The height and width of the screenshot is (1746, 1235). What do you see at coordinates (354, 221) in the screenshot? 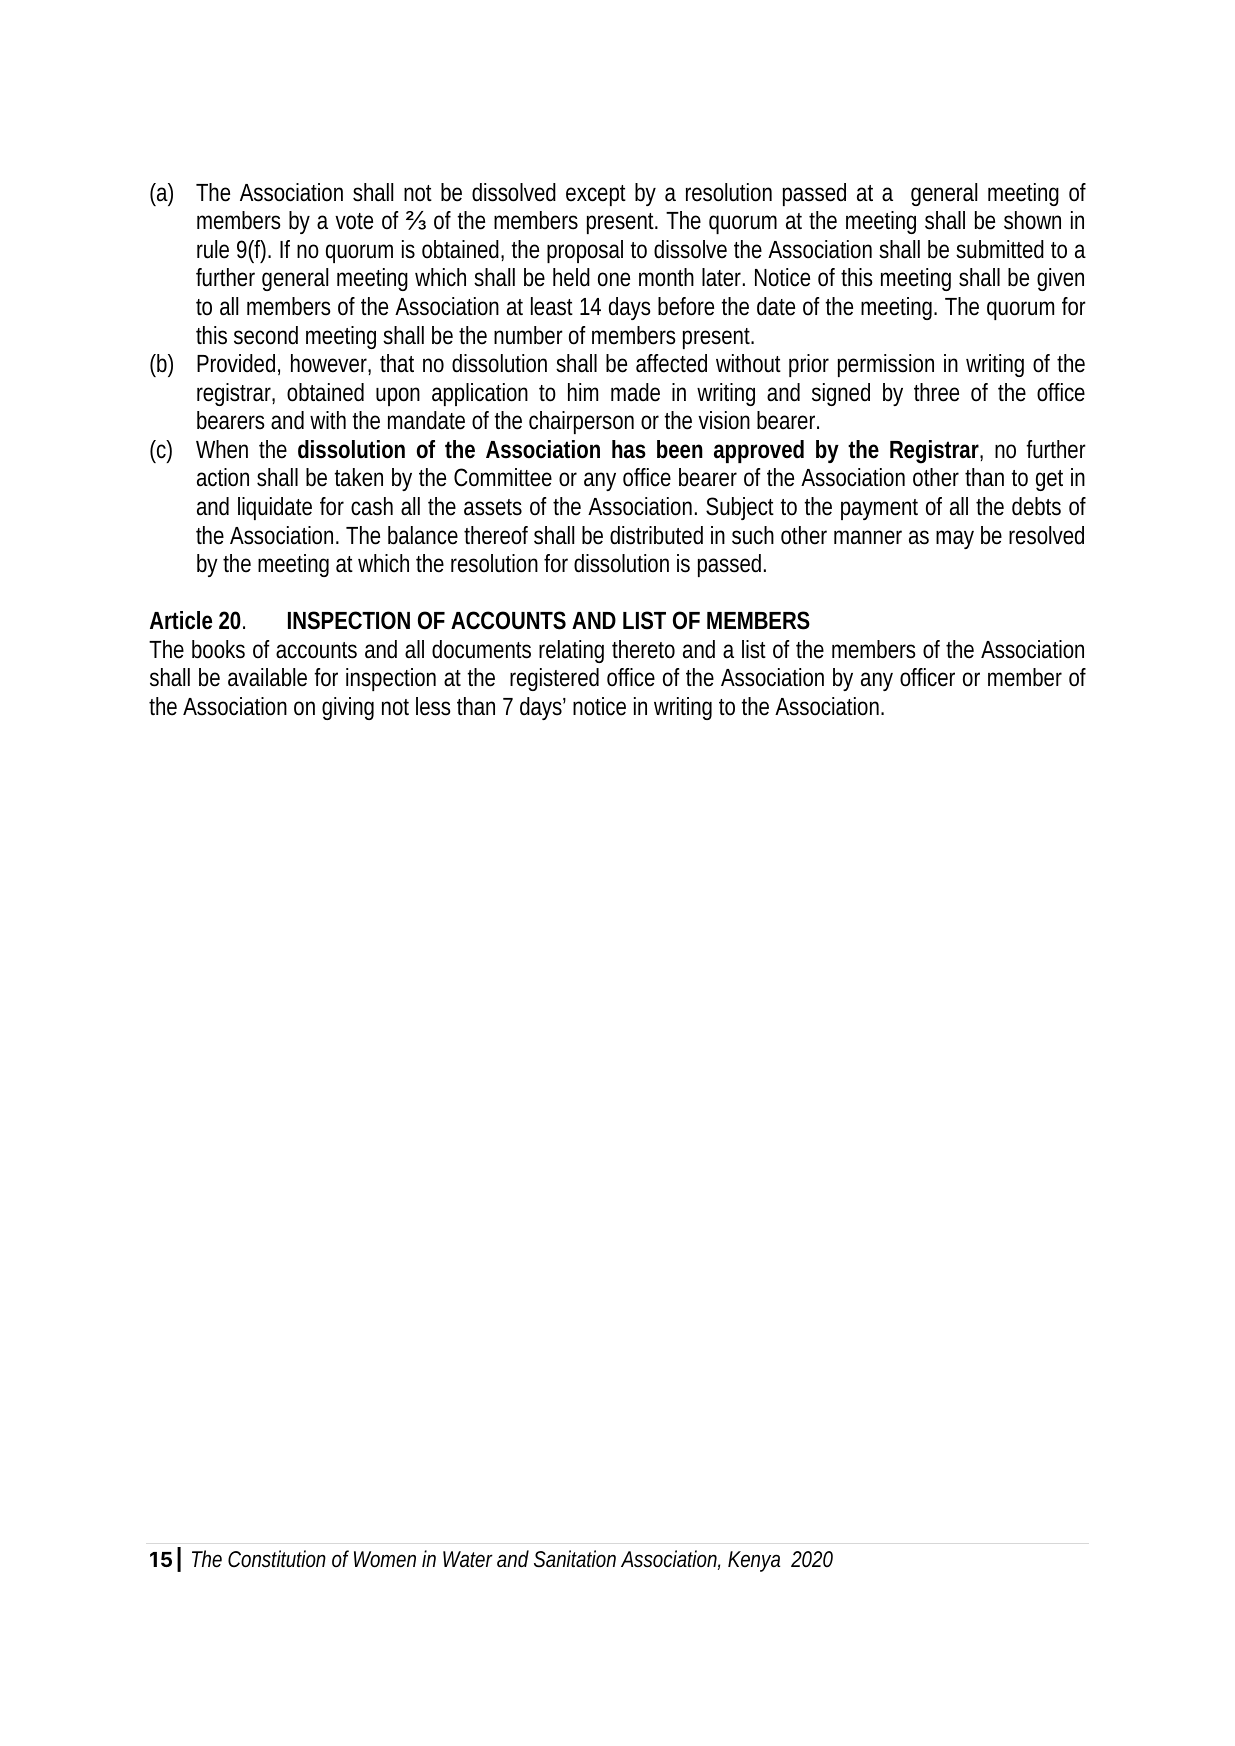
I see `vote` at bounding box center [354, 221].
